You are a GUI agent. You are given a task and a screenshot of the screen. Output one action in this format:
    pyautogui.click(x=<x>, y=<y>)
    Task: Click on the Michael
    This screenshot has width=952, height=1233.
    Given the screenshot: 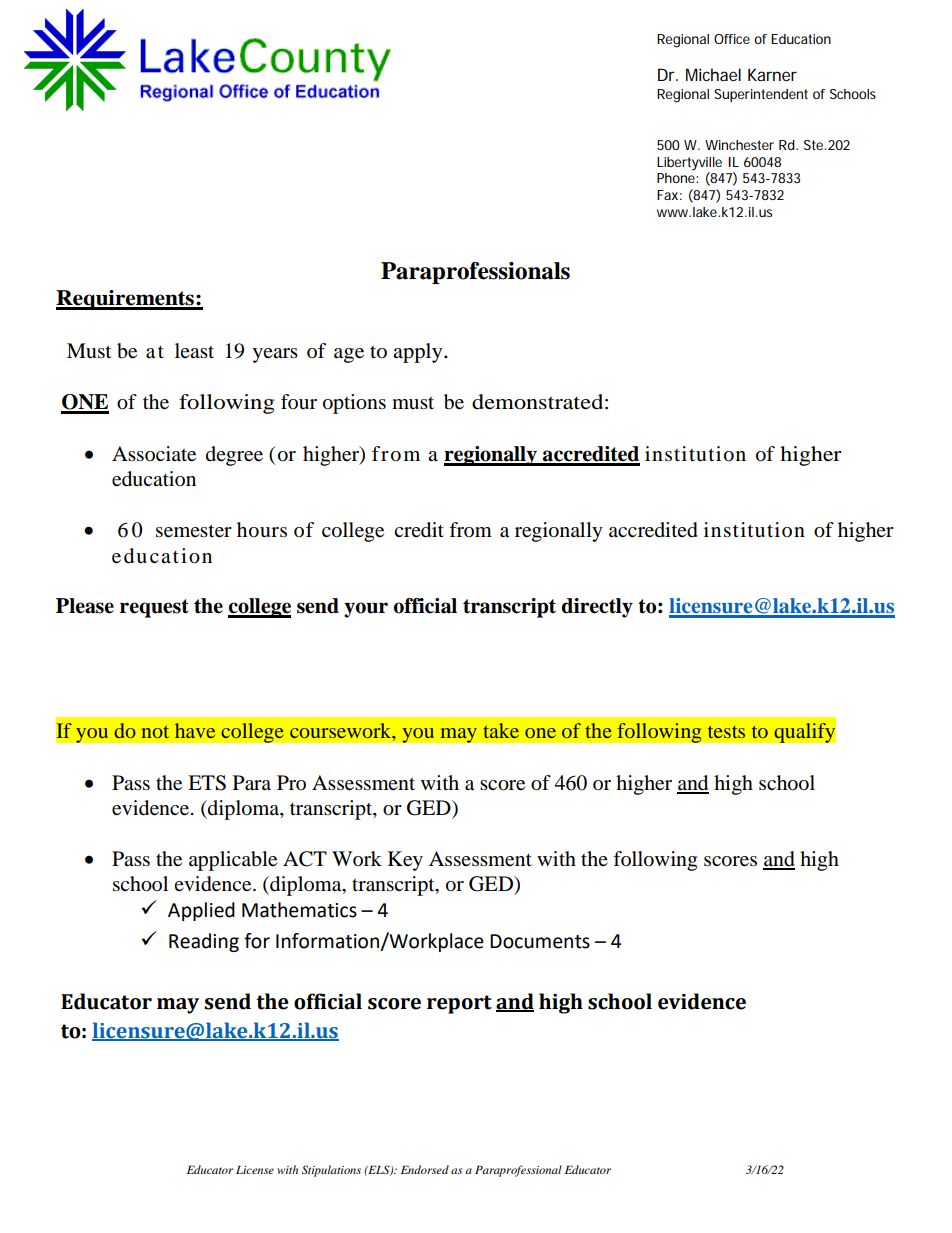 What is the action you would take?
    pyautogui.click(x=713, y=74)
